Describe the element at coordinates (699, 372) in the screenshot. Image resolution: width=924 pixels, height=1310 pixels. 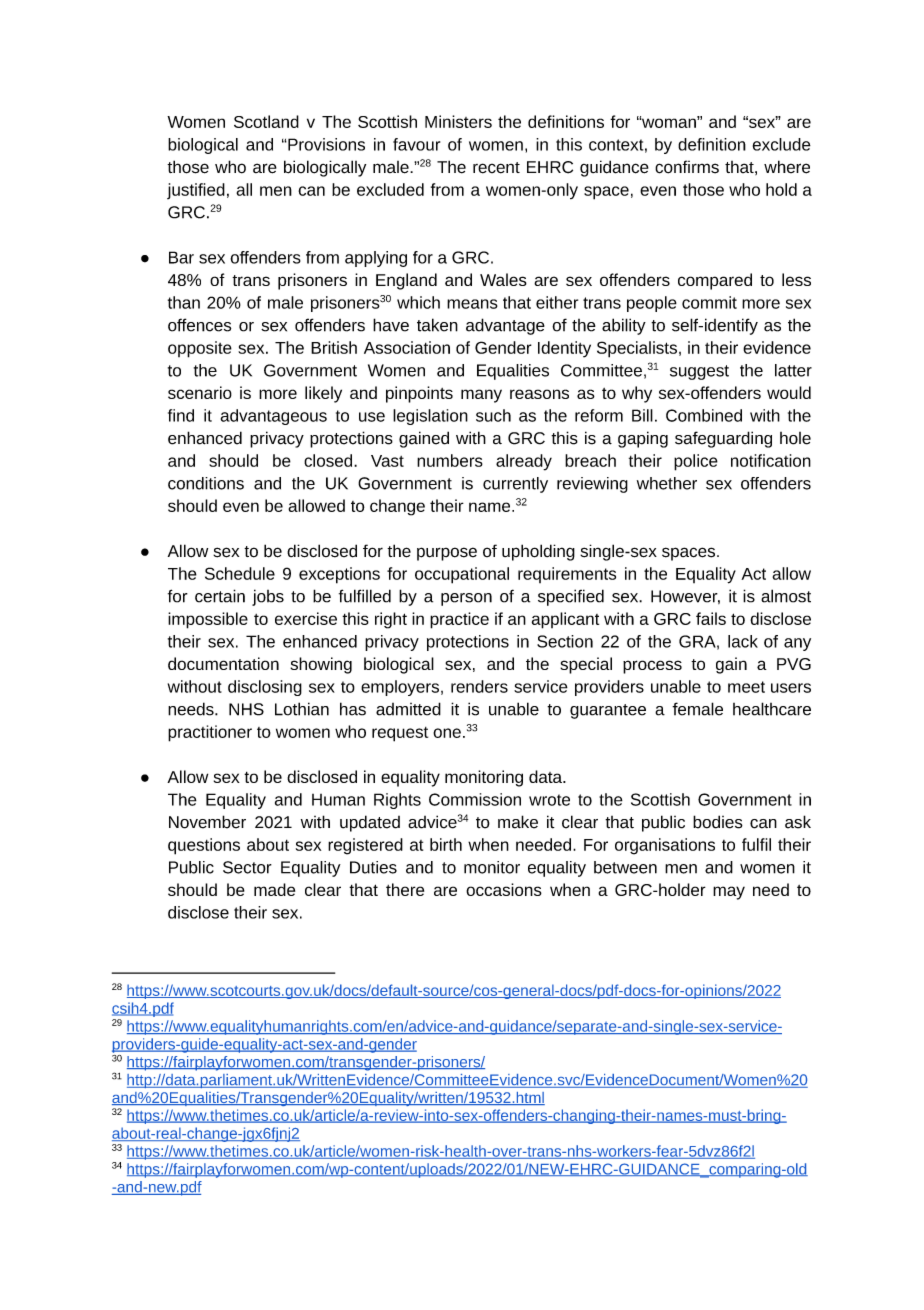
I see `suggest` at that location.
